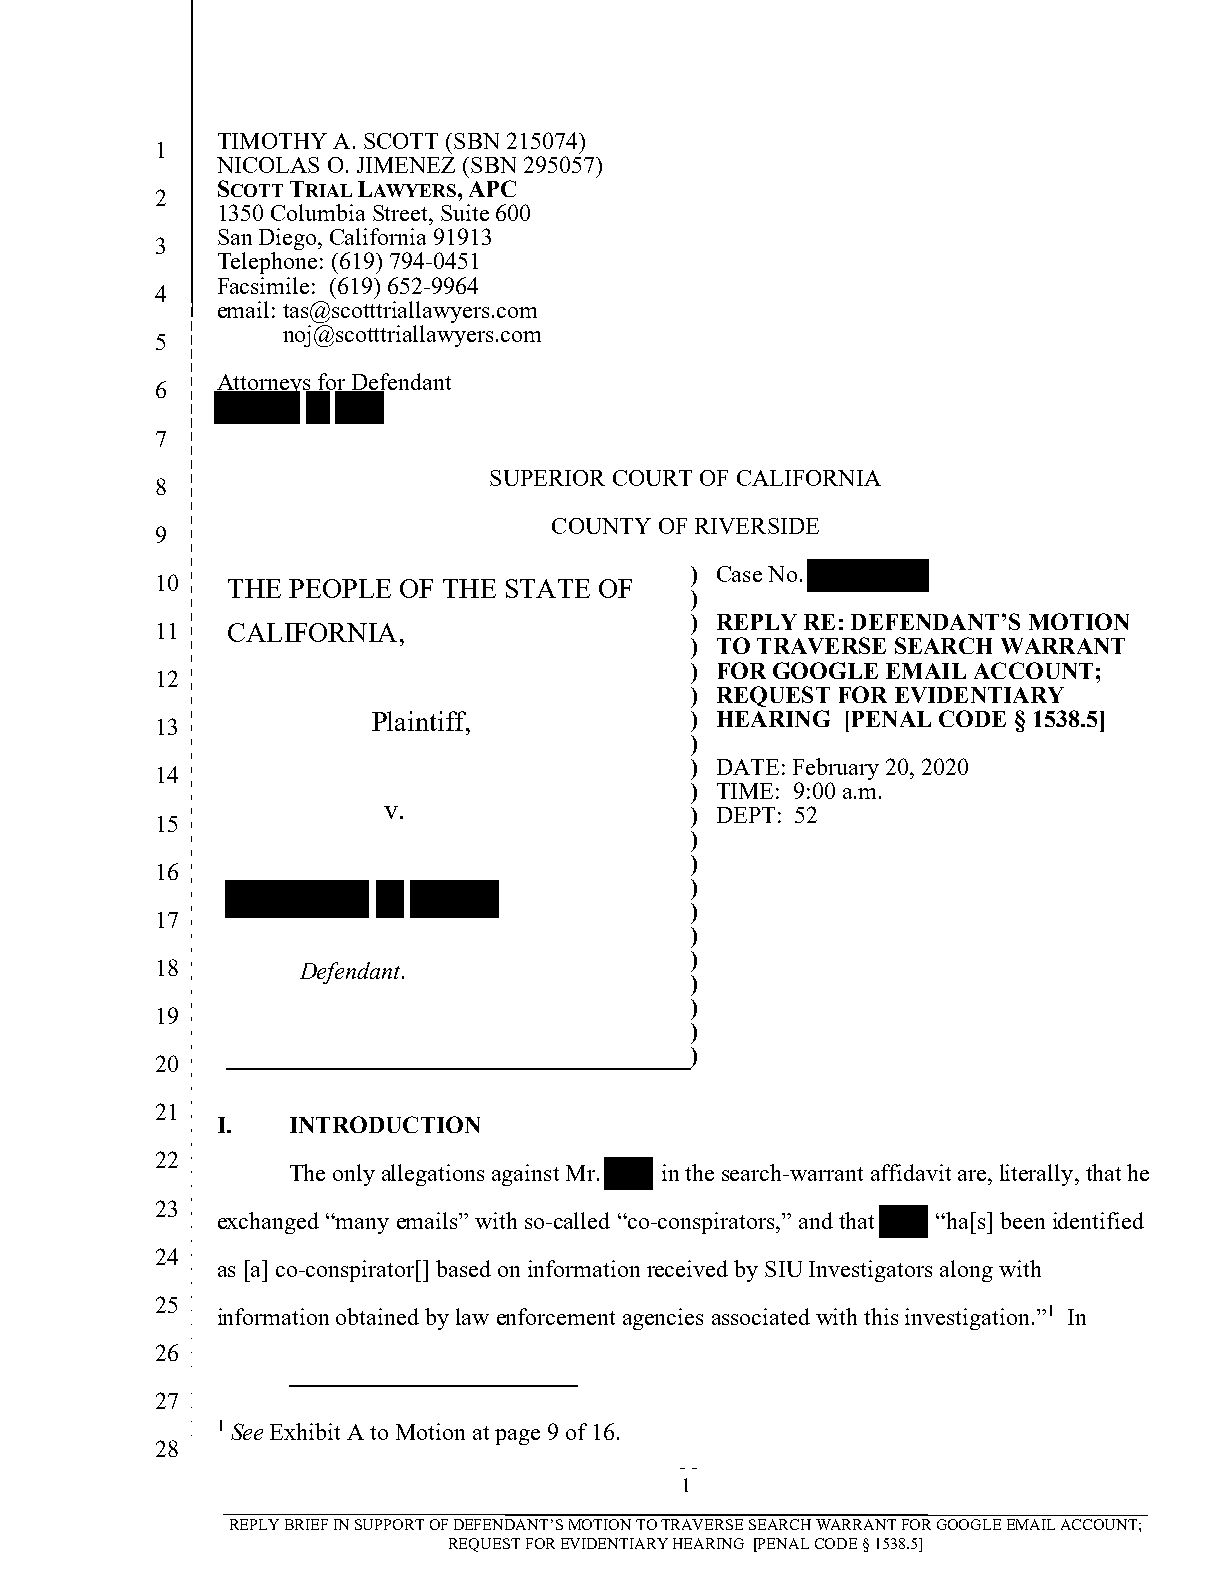 This page has height=1588, width=1227. What do you see at coordinates (340, 588) in the page?
I see `PEOPLE` at bounding box center [340, 588].
